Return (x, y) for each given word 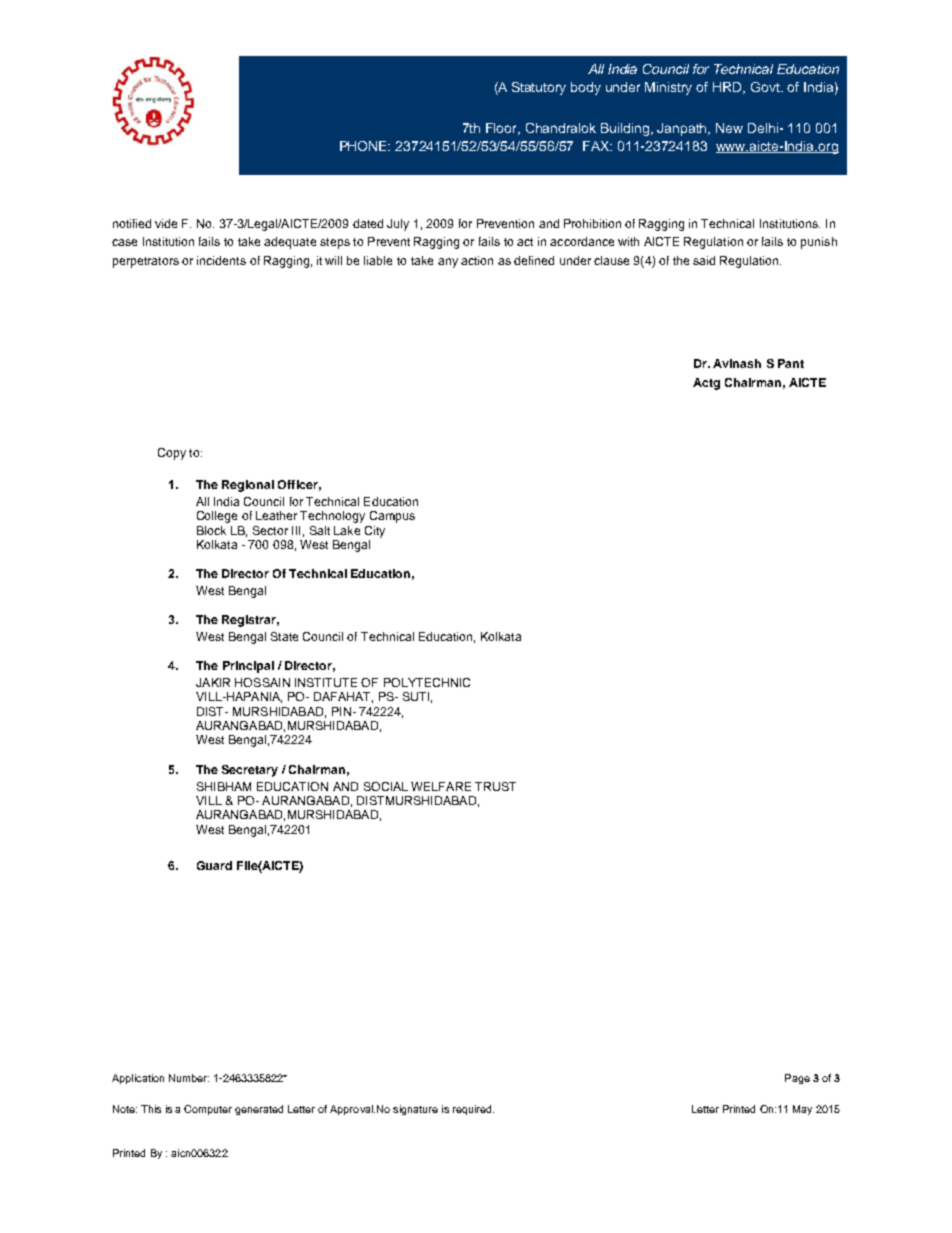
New (729, 128)
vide (166, 223)
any (448, 263)
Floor (503, 129)
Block (211, 530)
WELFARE (441, 786)
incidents (221, 260)
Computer (208, 1110)
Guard (214, 865)
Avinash (737, 363)
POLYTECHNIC (427, 682)
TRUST (495, 786)
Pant (791, 363)
